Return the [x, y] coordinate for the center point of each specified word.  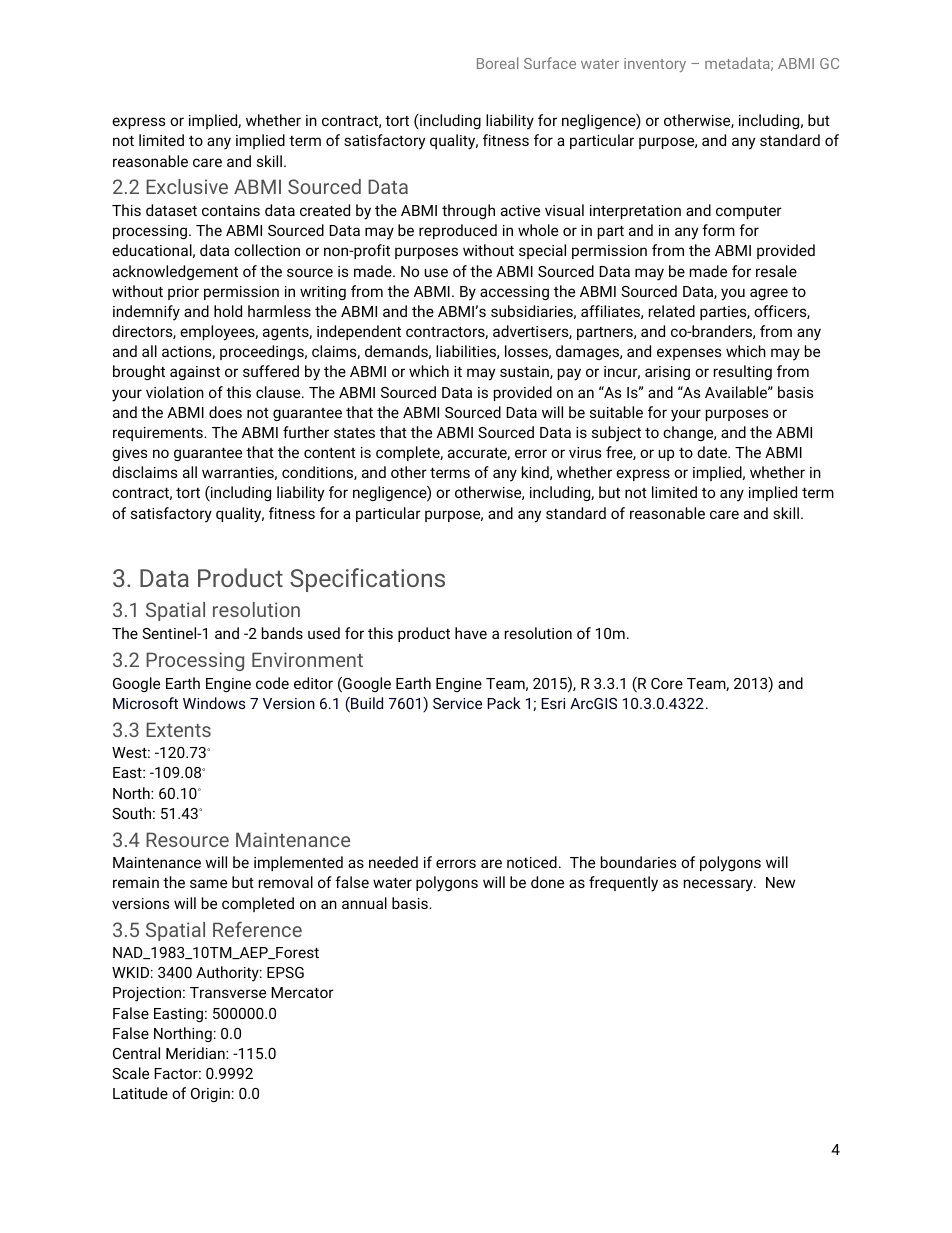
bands [282, 633]
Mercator [302, 992]
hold [228, 311]
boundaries [638, 862]
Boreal [497, 63]
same [208, 883]
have [471, 633]
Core [667, 683]
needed [393, 862]
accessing [514, 293]
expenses [689, 354]
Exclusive [187, 186]
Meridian [196, 1053]
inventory [655, 65]
